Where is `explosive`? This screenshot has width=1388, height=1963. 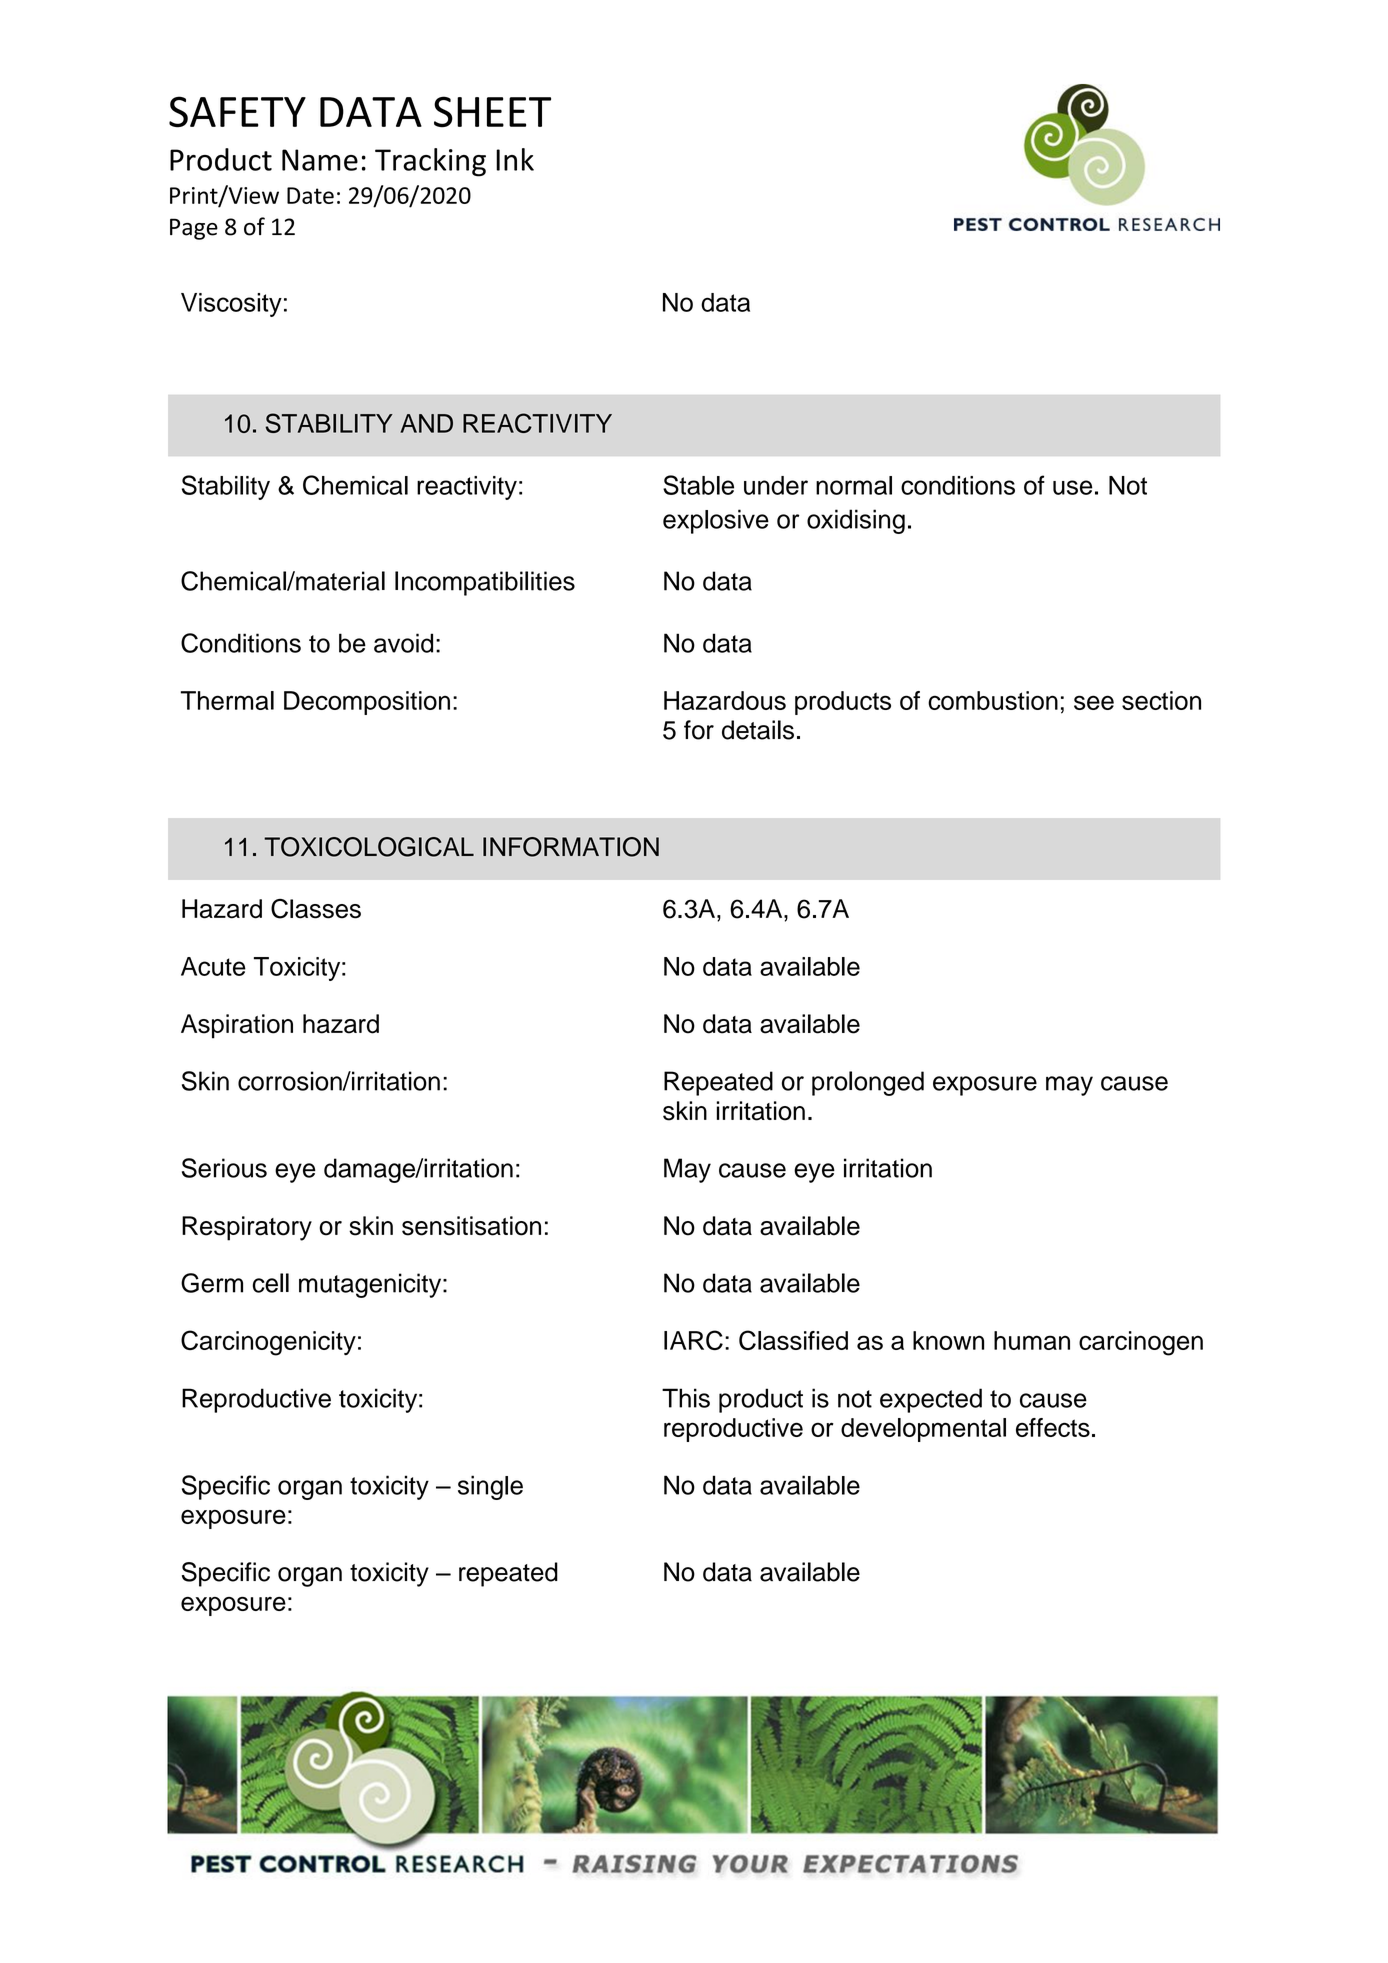
explosive is located at coordinates (716, 521).
